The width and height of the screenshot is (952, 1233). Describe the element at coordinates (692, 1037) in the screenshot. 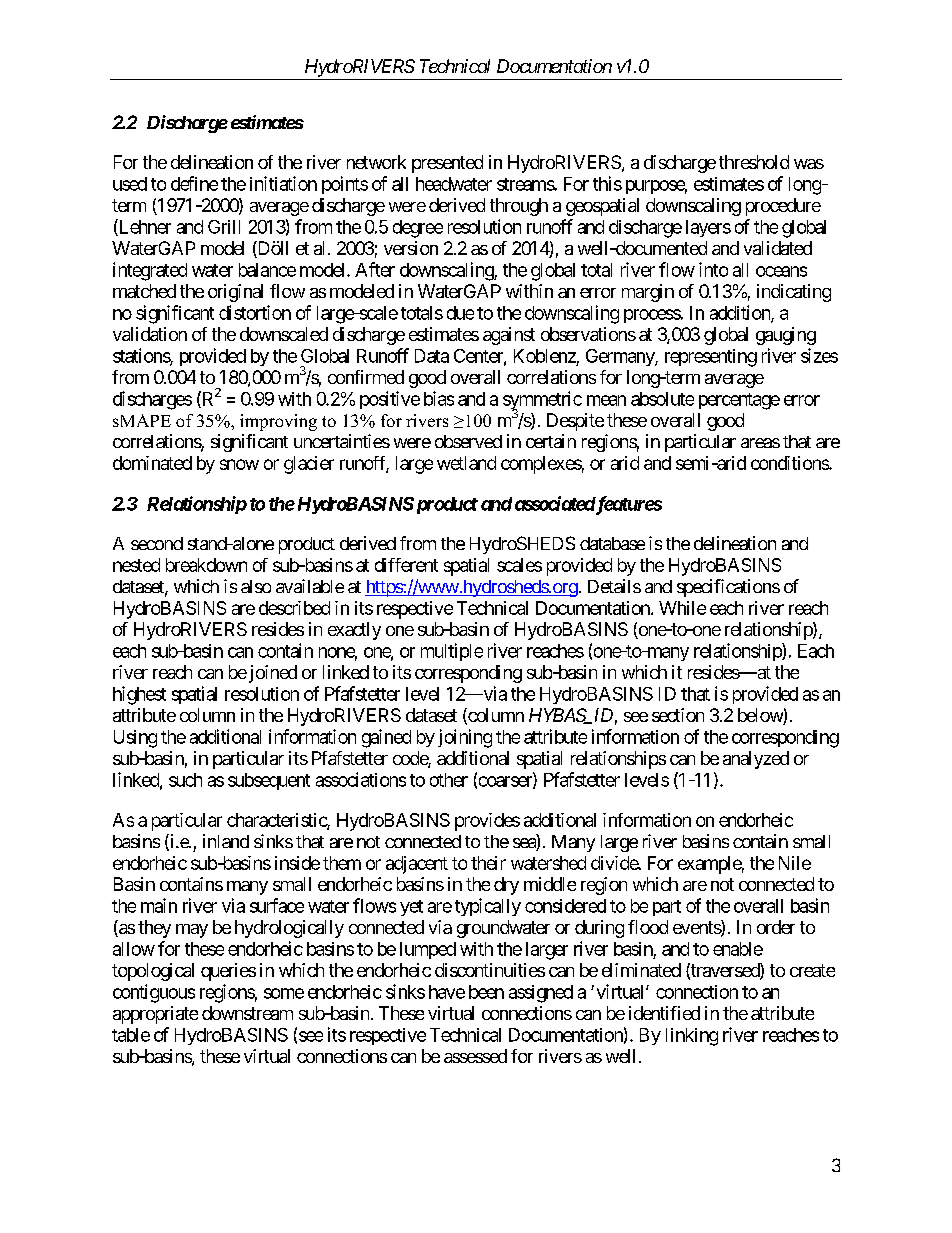

I see `linking` at that location.
